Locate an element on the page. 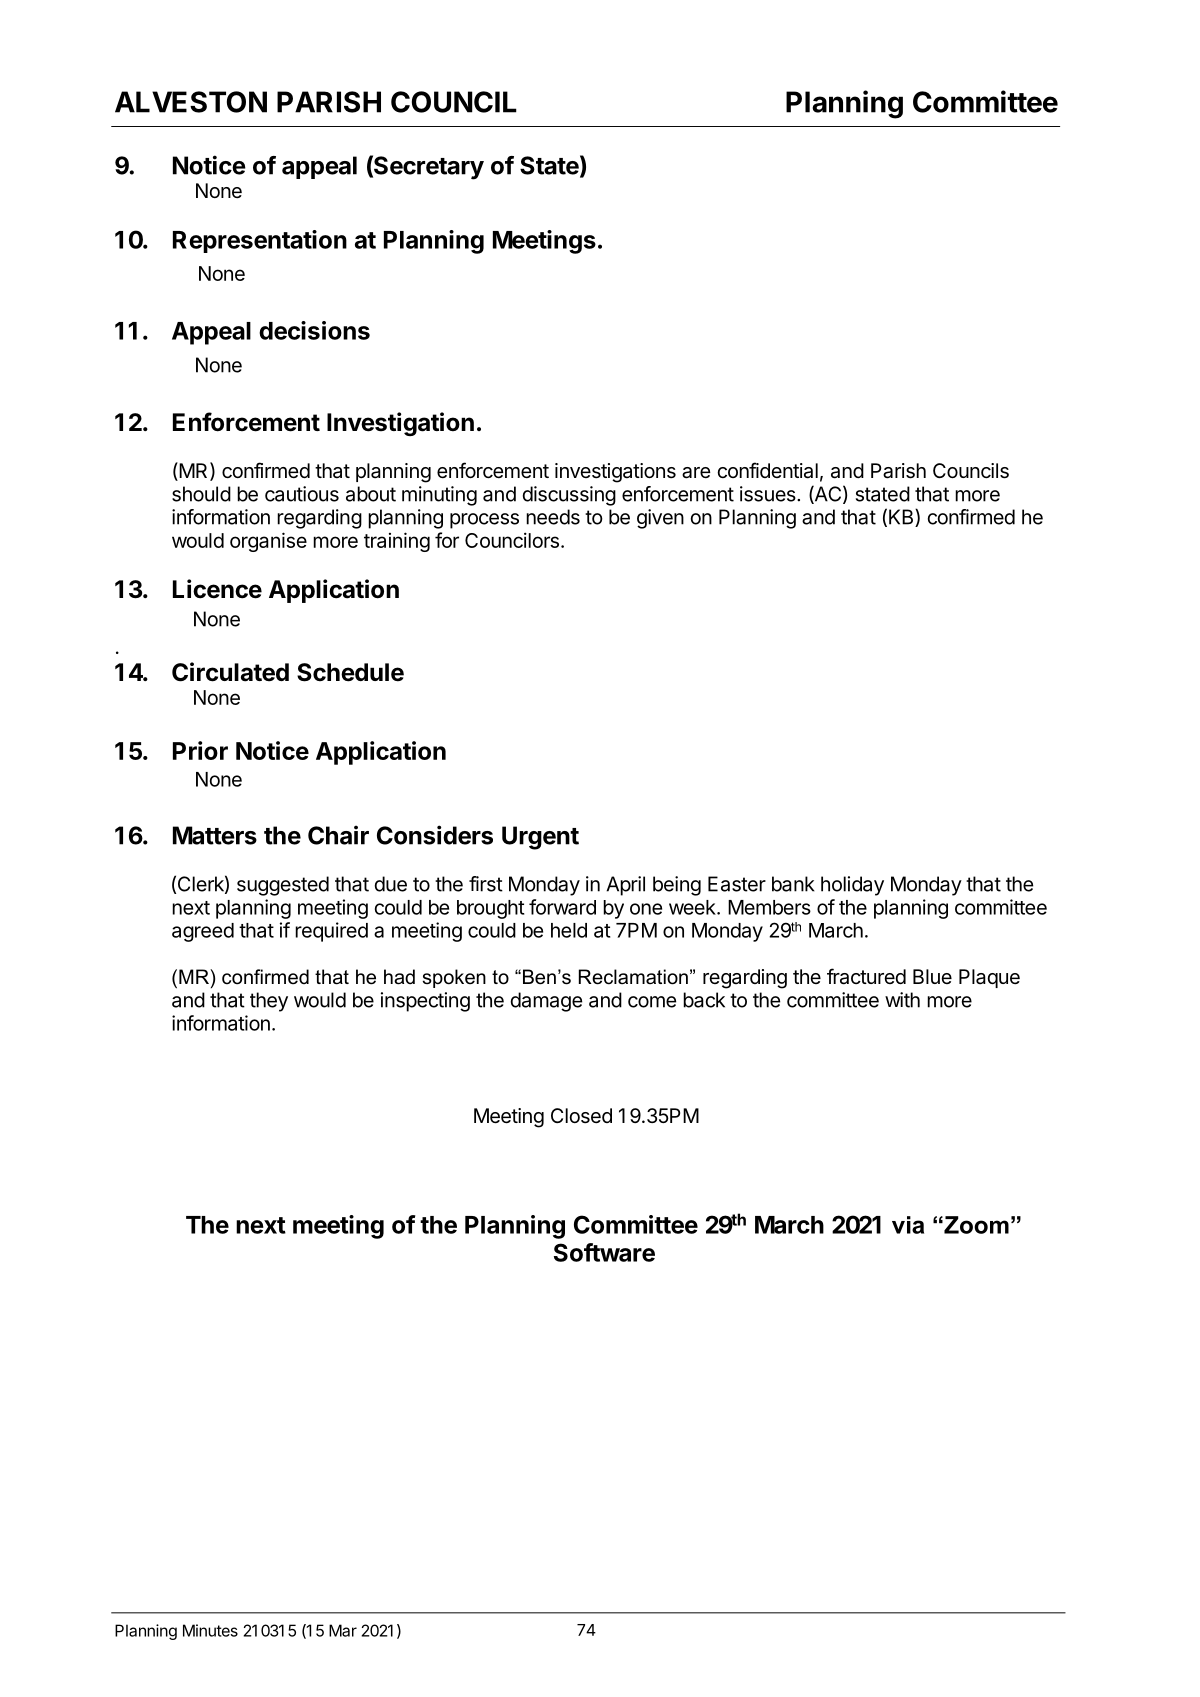 This document has width=1200, height=1697. via is located at coordinates (908, 1225).
